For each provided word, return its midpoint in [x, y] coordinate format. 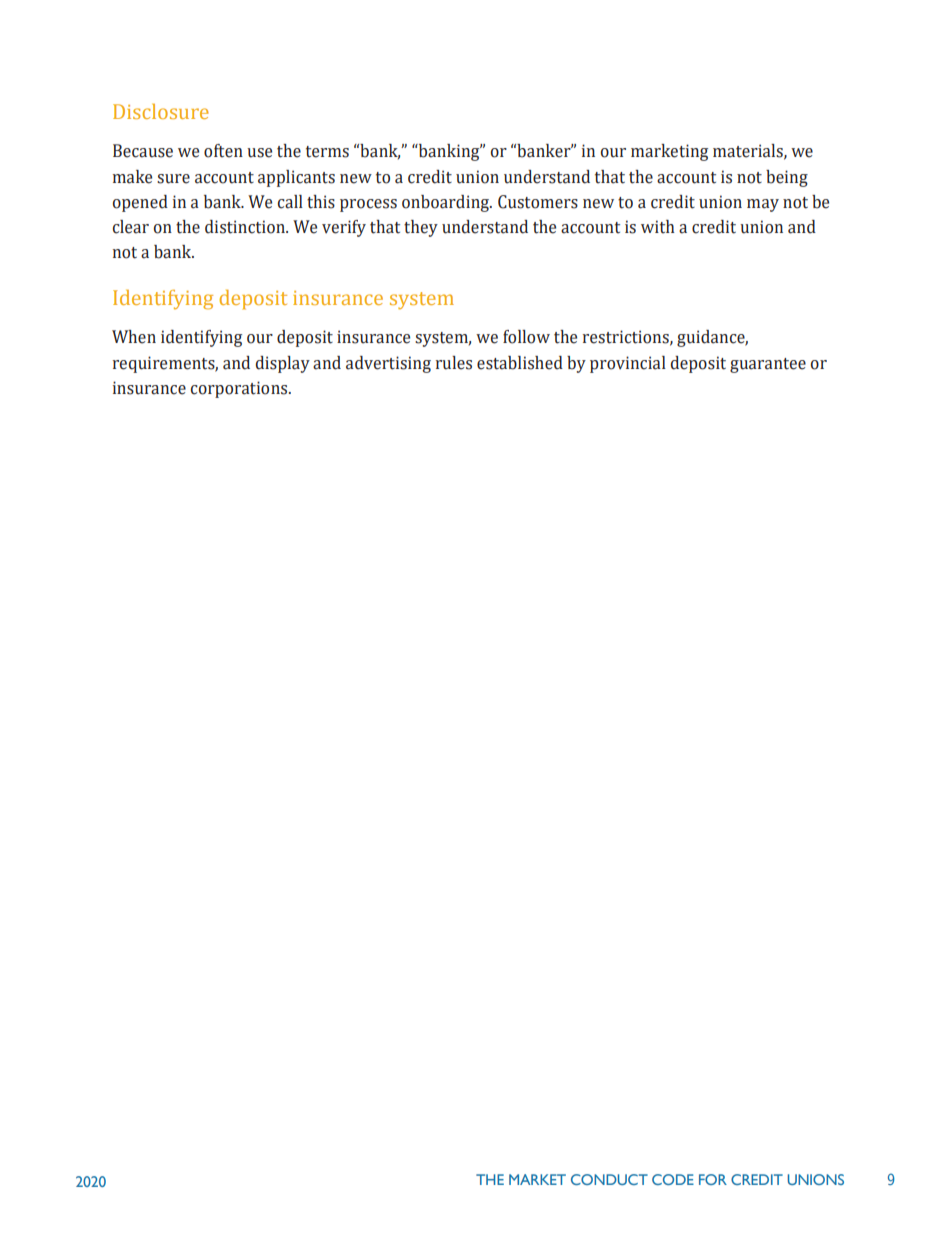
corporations [240, 389]
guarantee [768, 365]
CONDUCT [609, 1179]
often [223, 151]
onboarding [446, 203]
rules [454, 363]
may [763, 205]
